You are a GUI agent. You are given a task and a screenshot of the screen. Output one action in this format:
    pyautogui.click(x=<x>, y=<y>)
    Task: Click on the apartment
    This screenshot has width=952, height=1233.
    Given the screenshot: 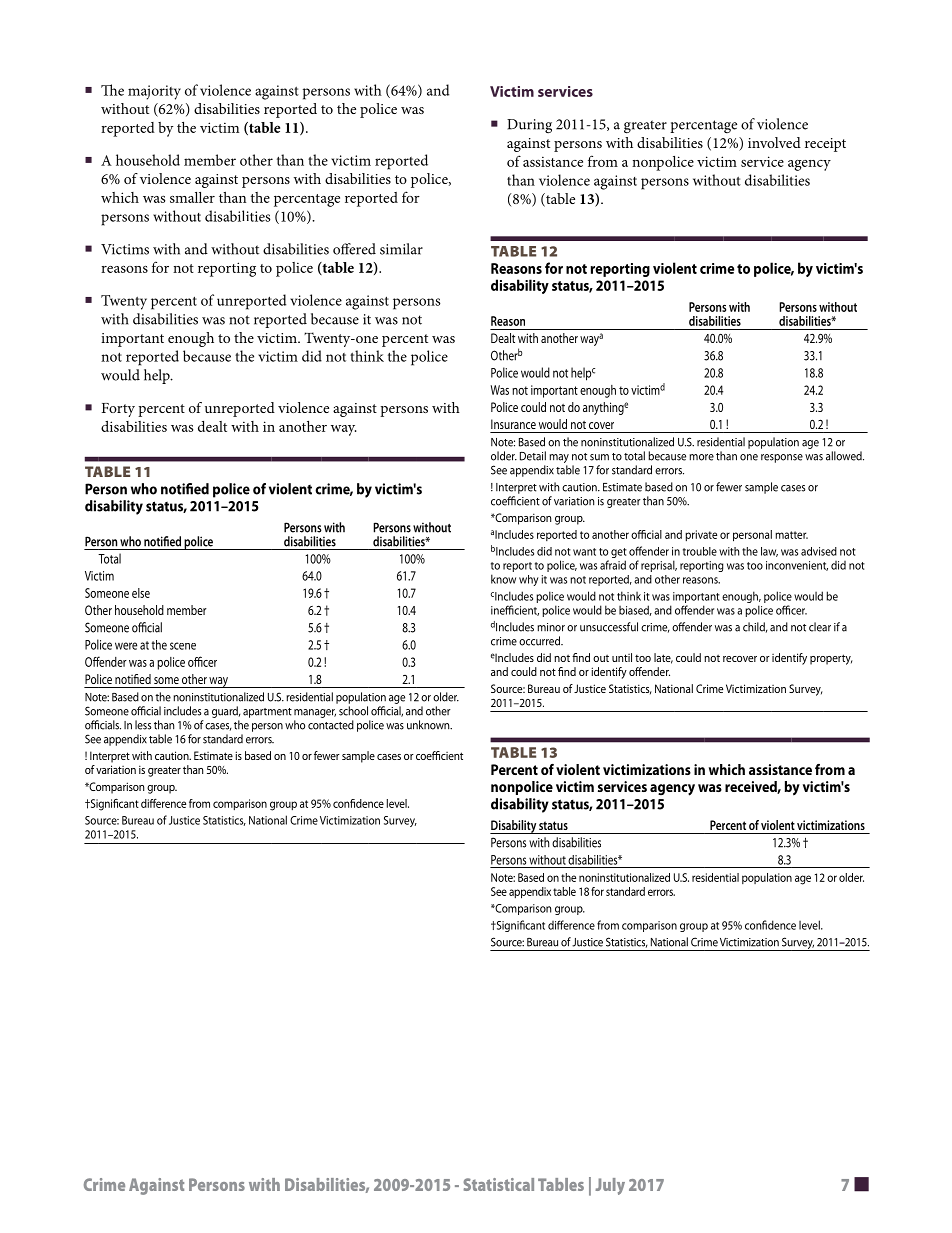 What is the action you would take?
    pyautogui.click(x=267, y=713)
